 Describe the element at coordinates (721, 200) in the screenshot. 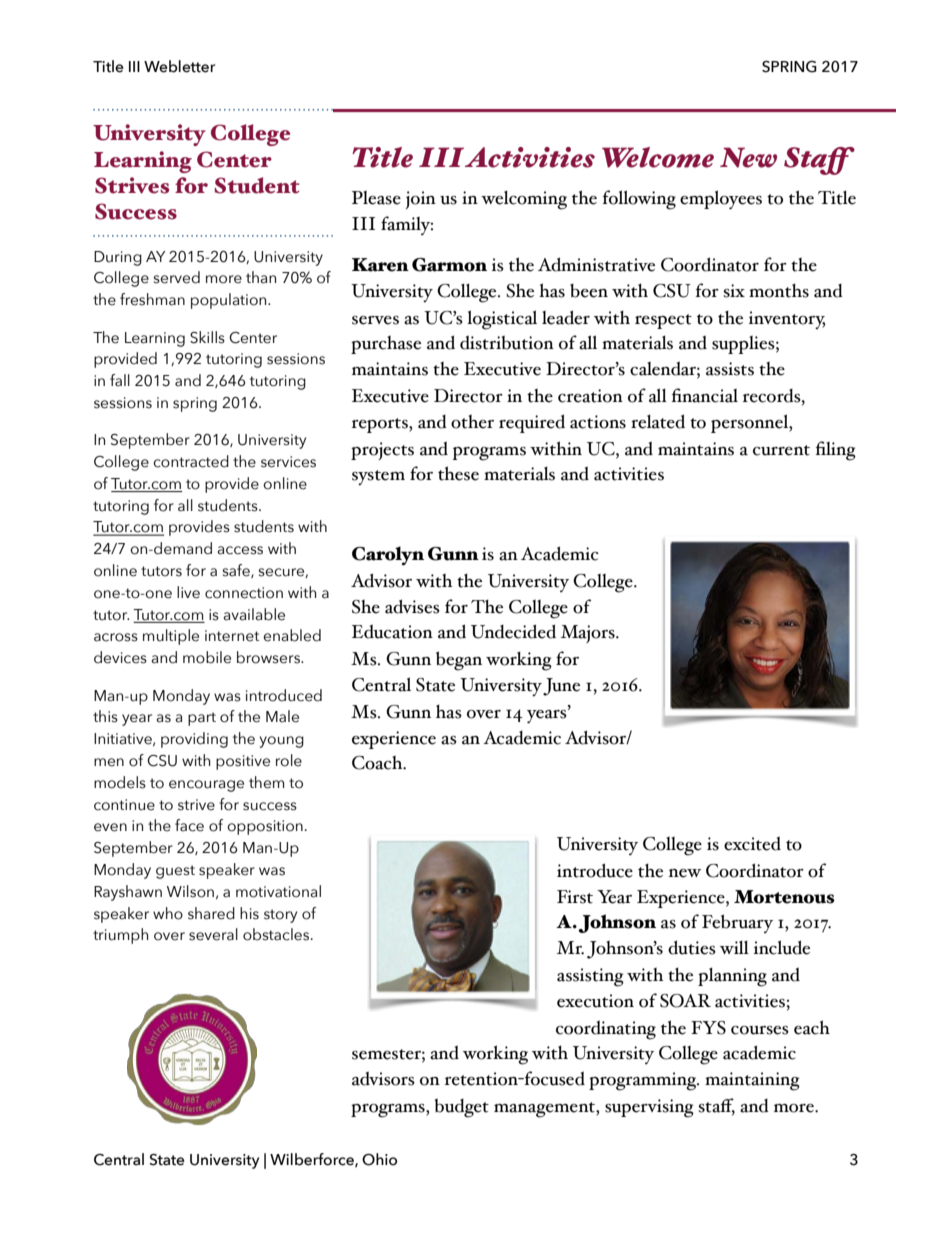

I see `employees` at that location.
